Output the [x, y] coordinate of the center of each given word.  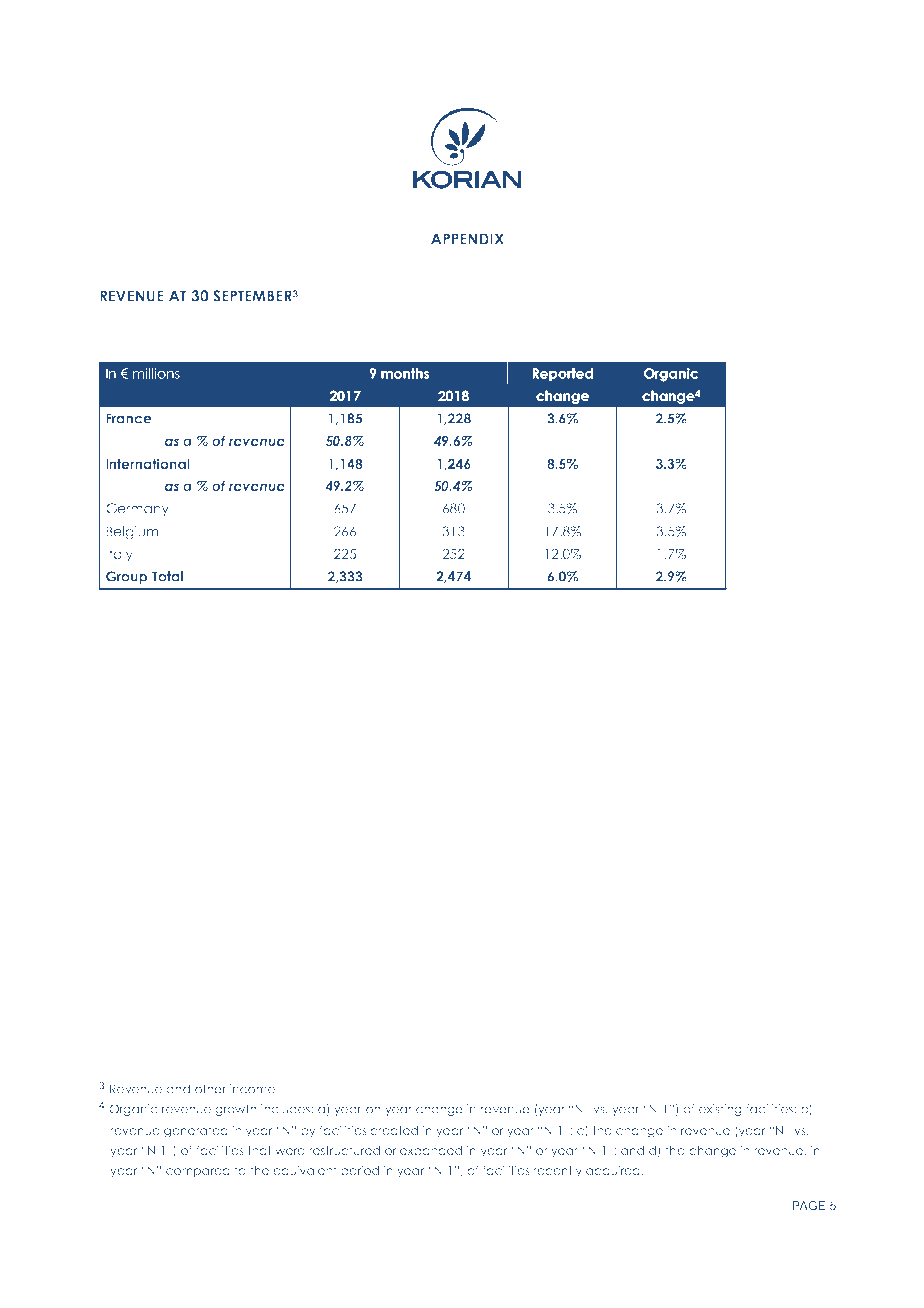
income [252, 1089]
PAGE [808, 1205]
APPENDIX [467, 239]
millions [156, 373]
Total [167, 576]
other [210, 1089]
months [405, 373]
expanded [431, 1151]
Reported [563, 374]
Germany [137, 509]
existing [720, 1110]
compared [198, 1172]
